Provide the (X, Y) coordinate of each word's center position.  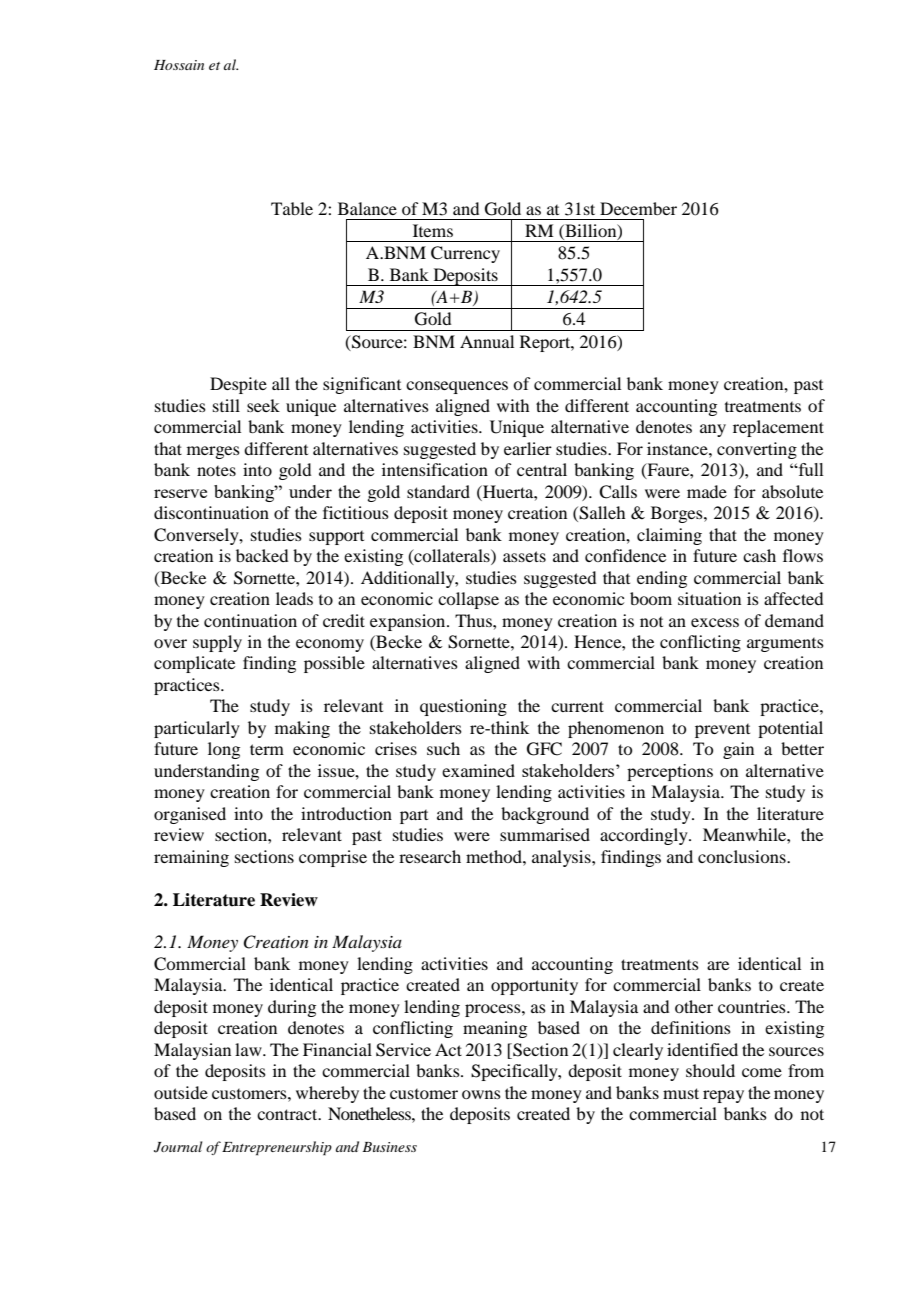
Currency (465, 254)
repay (723, 1096)
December (638, 208)
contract (288, 1114)
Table (292, 208)
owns (481, 1094)
